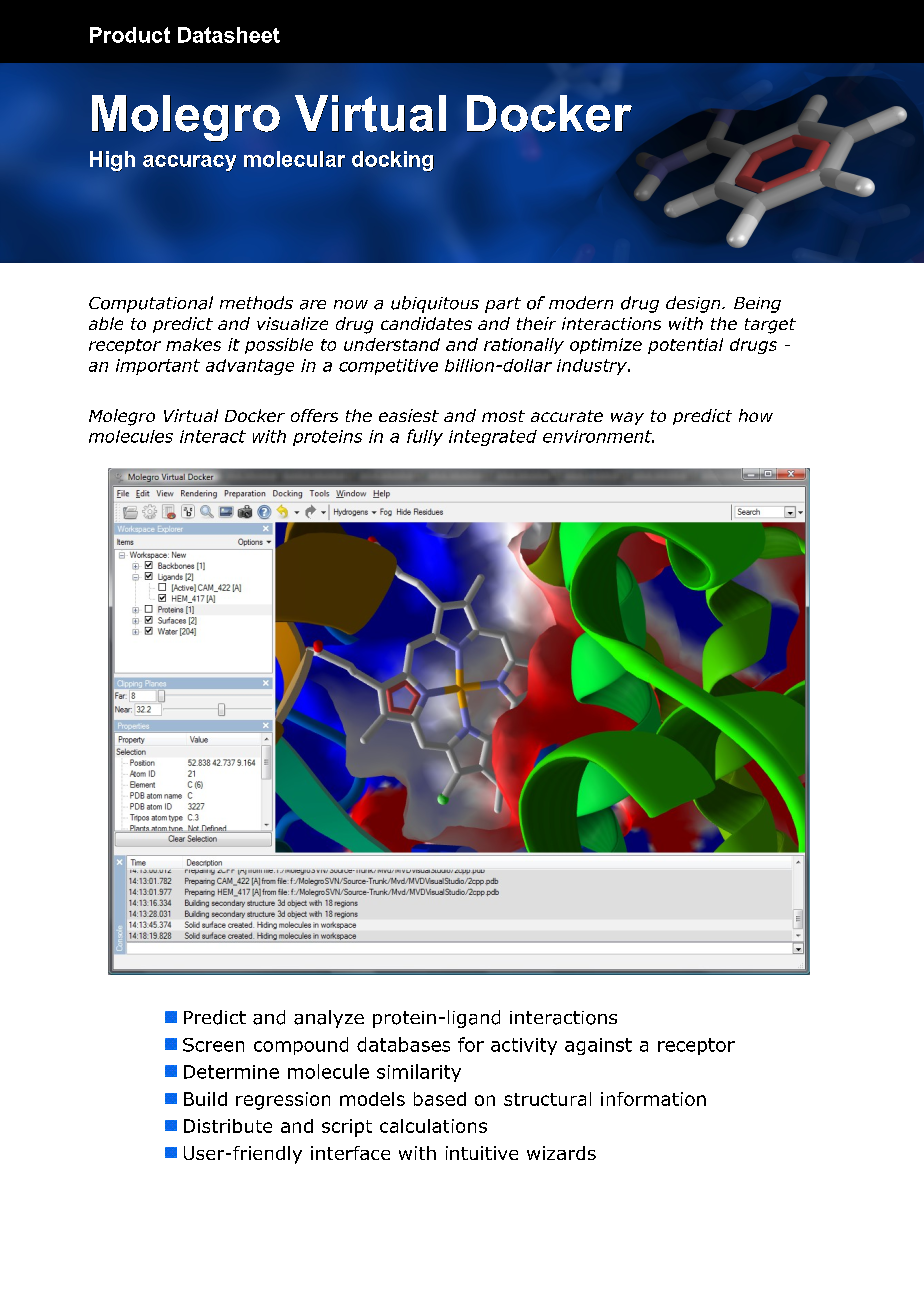 This document has height=1308, width=924. I want to click on calculations, so click(433, 1126).
